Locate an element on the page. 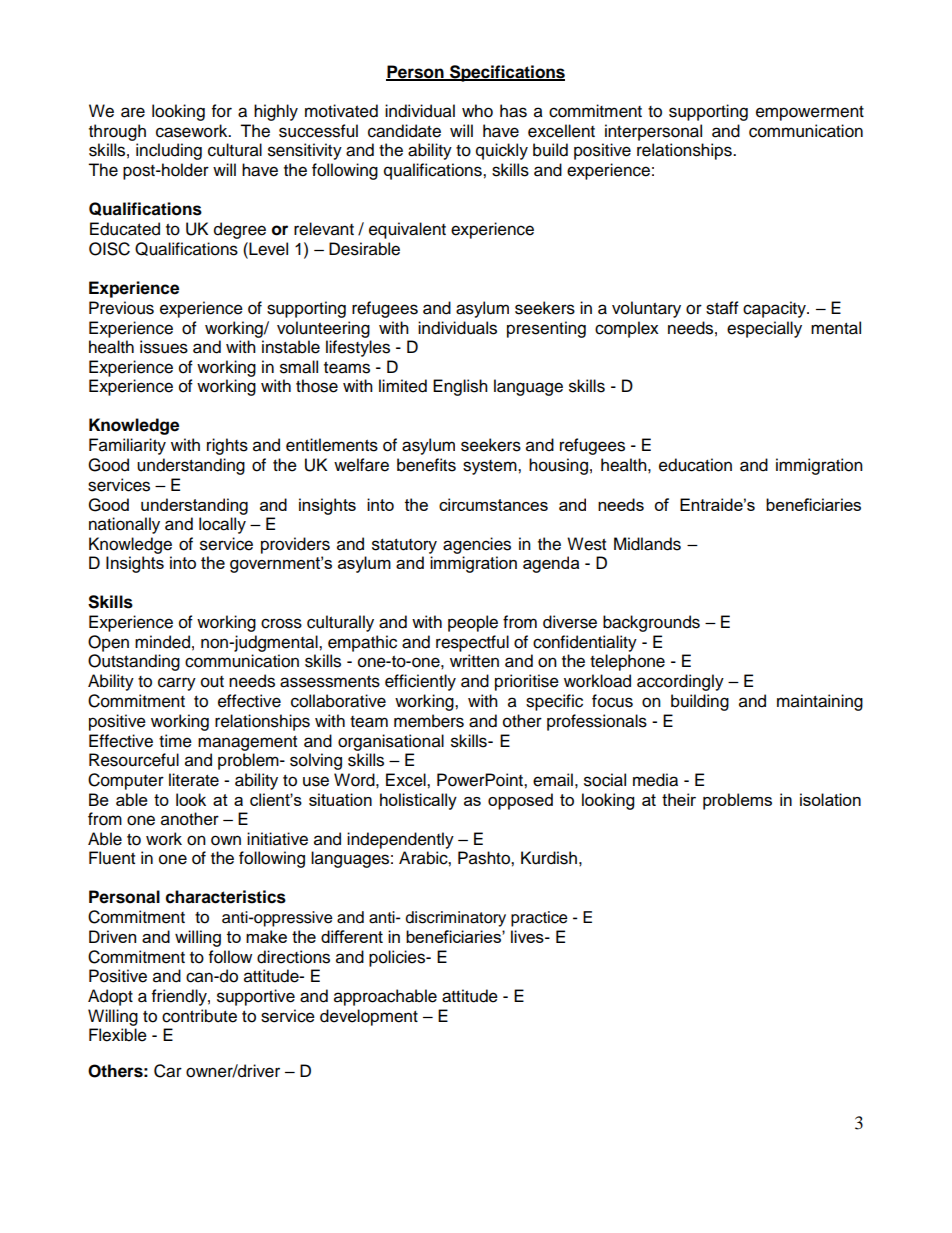 The width and height of the page is (952, 1233). Midlands is located at coordinates (647, 544).
